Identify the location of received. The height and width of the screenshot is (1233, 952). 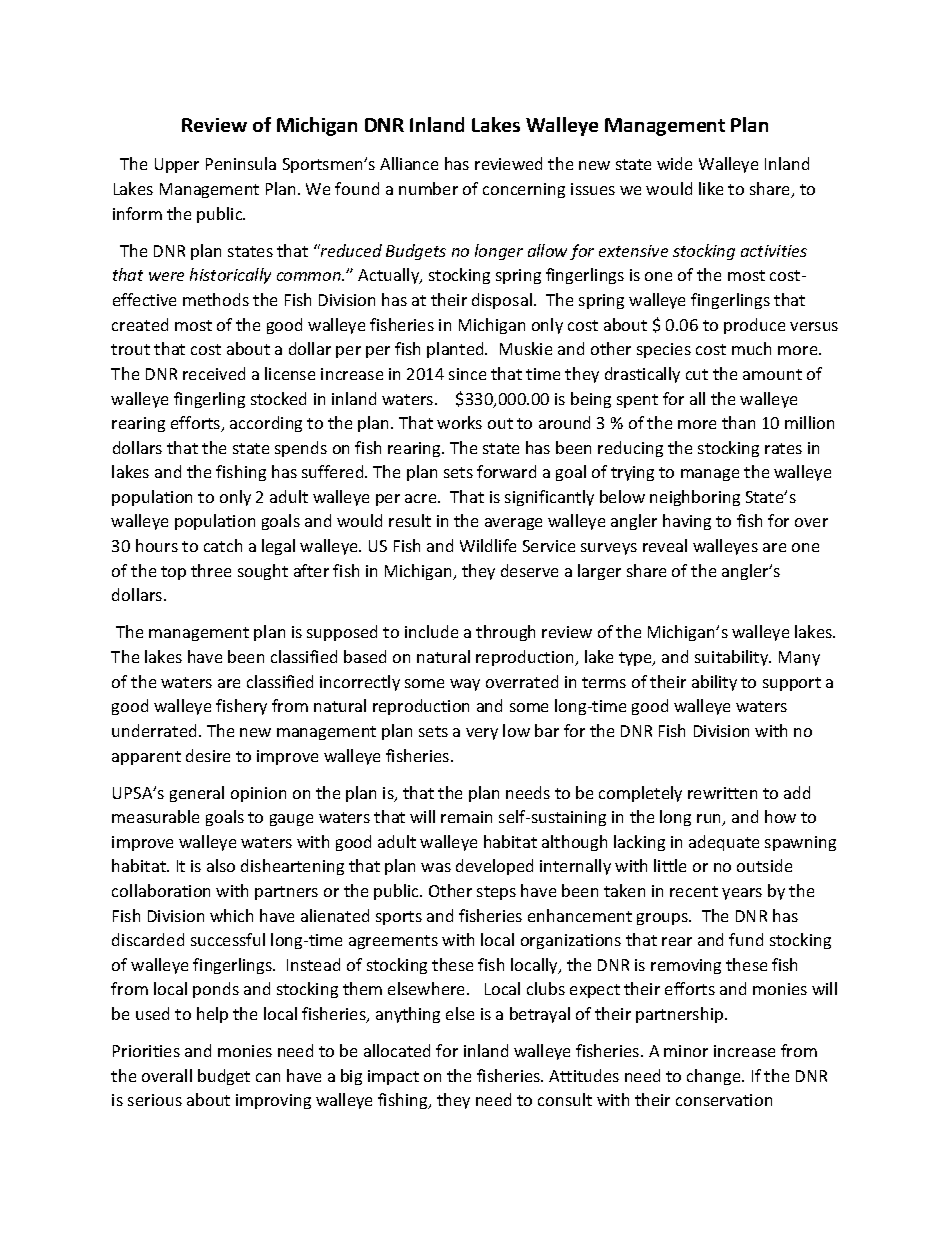
(214, 373).
